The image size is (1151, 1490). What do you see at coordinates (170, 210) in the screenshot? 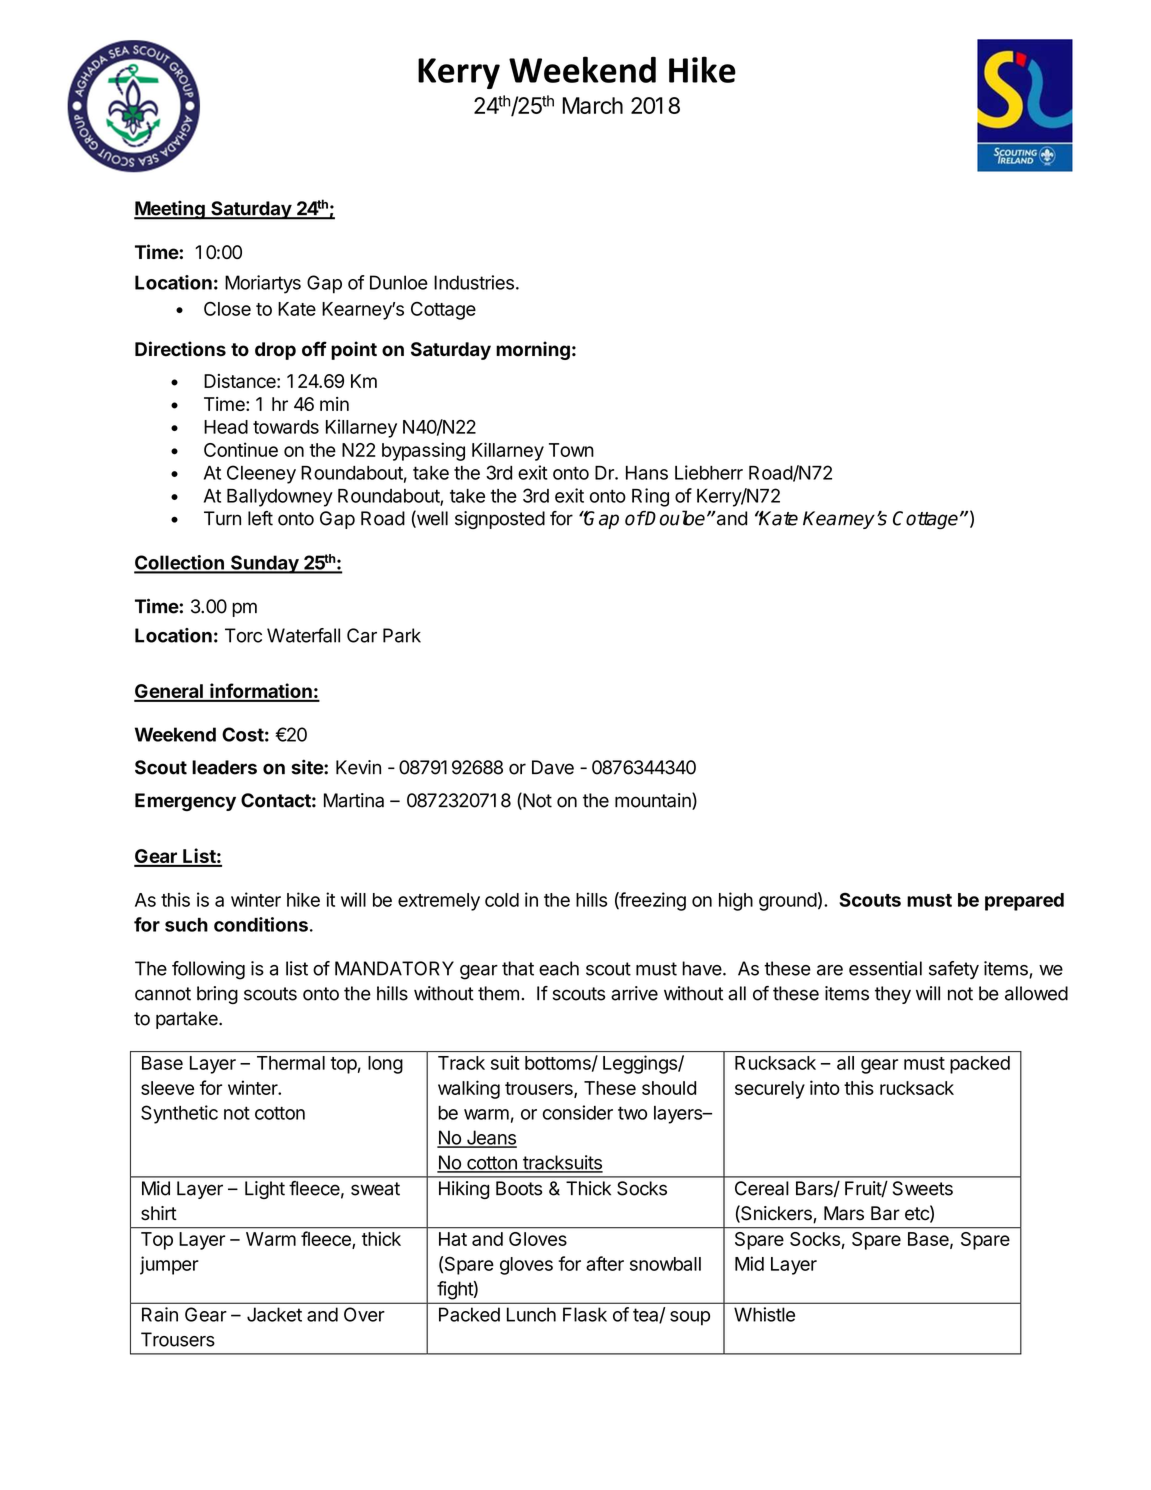
I see `Meeting` at bounding box center [170, 210].
